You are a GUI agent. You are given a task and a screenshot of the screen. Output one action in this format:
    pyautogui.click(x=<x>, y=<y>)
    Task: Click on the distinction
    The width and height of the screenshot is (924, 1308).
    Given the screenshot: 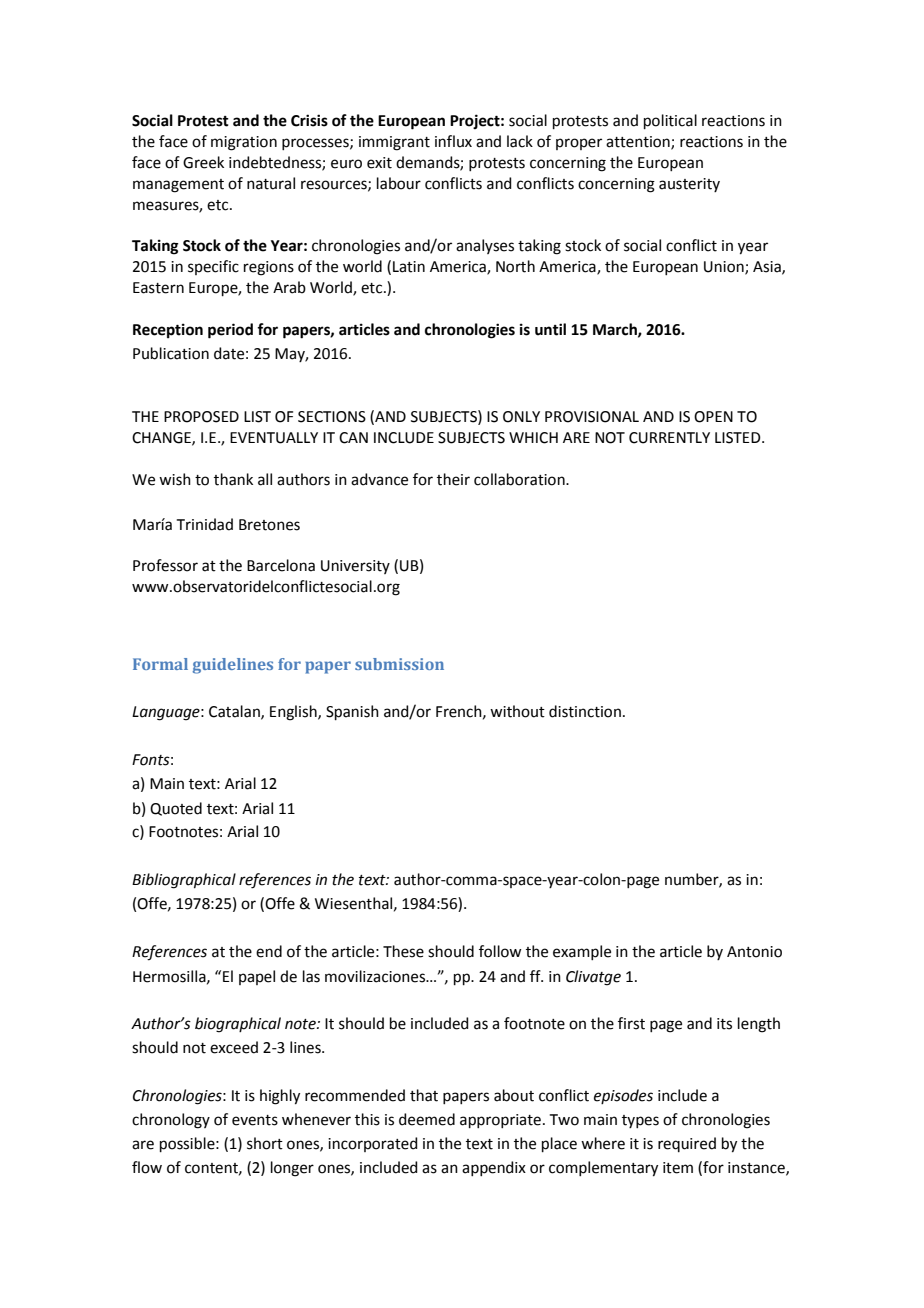 What is the action you would take?
    pyautogui.click(x=585, y=711)
